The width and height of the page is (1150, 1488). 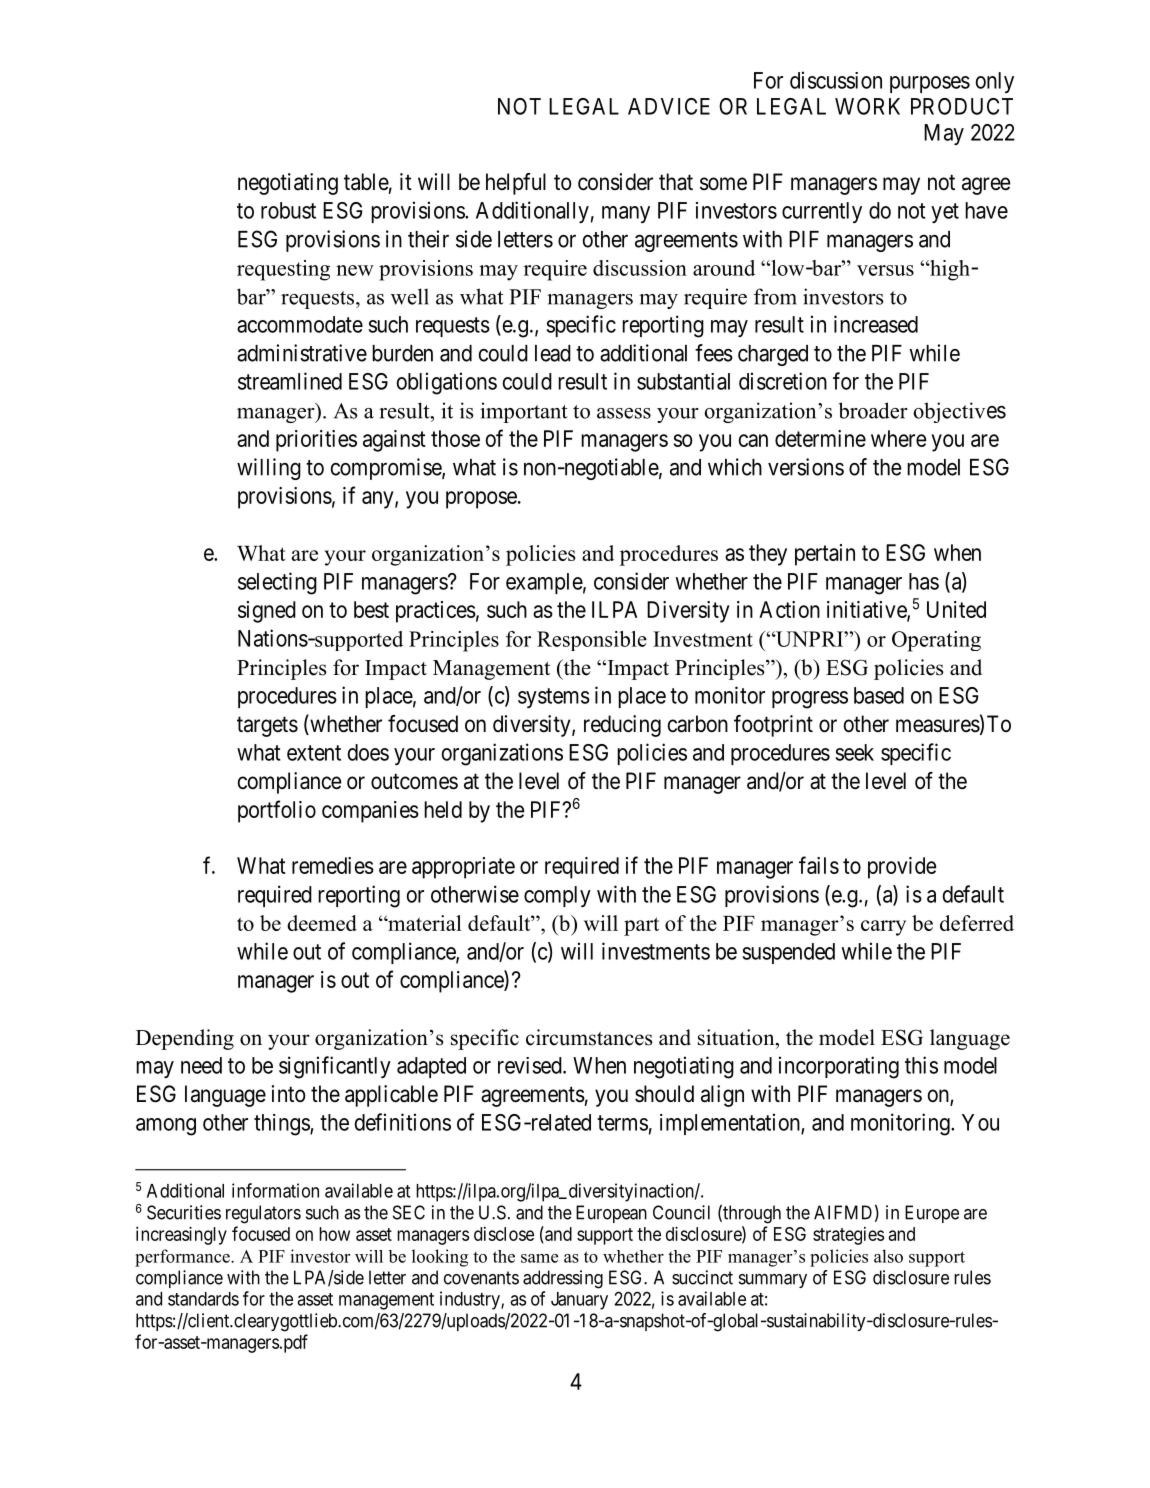 What do you see at coordinates (867, 106) in the page?
I see `WORK` at bounding box center [867, 106].
